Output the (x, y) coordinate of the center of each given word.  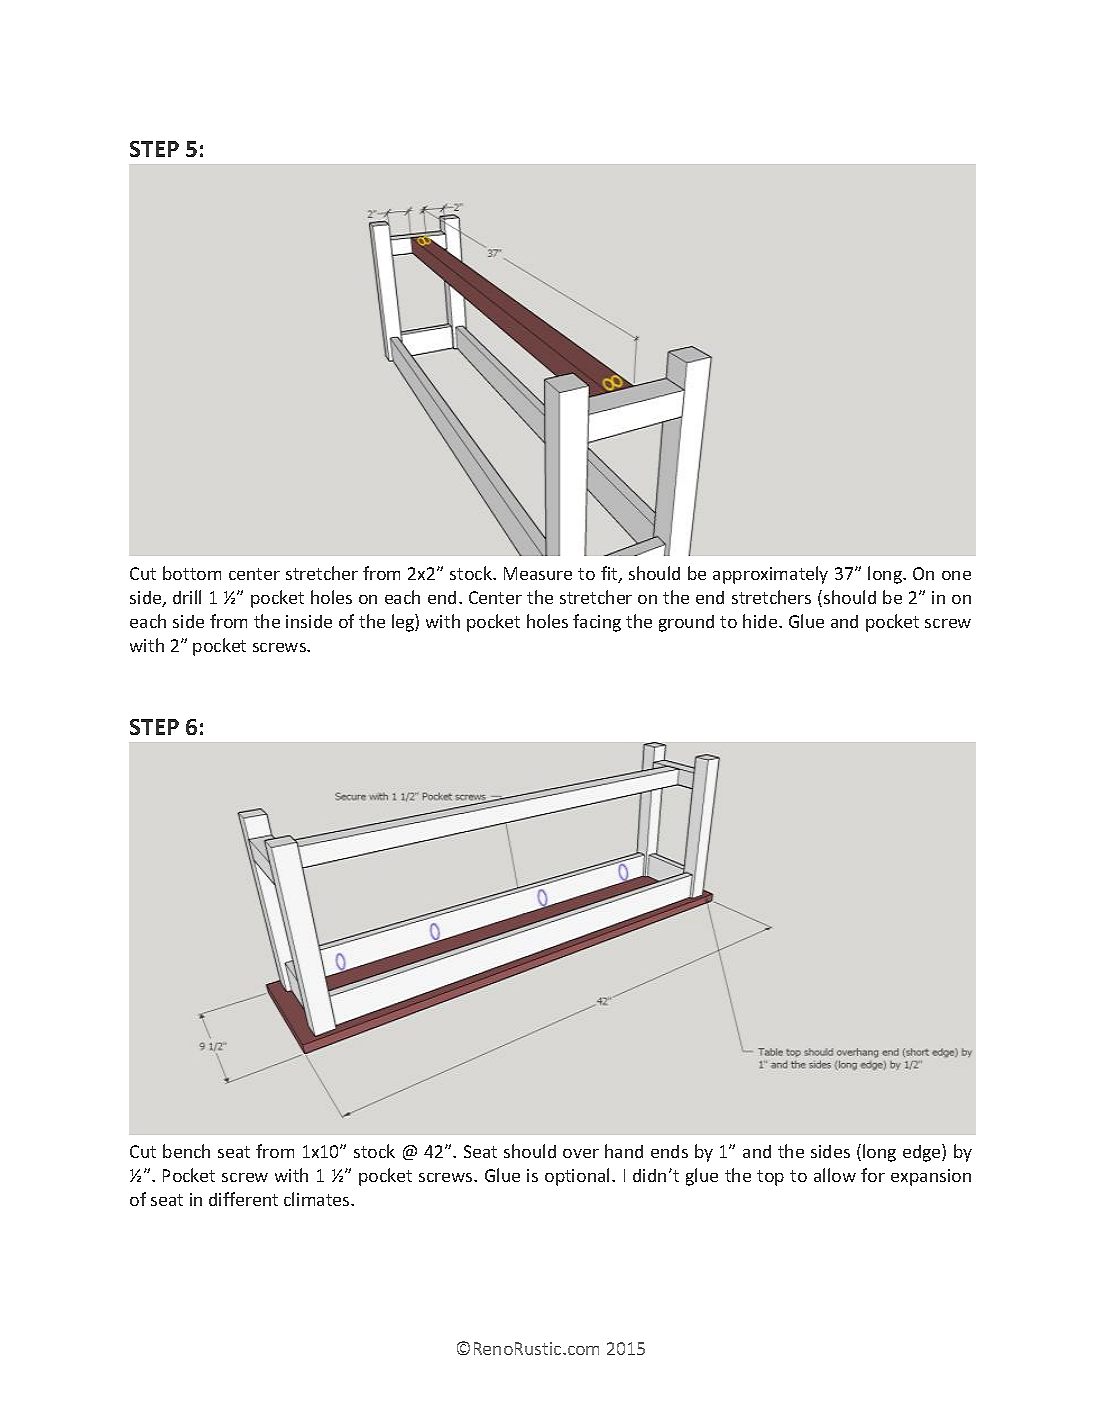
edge (923, 1153)
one (956, 575)
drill (187, 597)
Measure (538, 573)
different (243, 1199)
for (873, 1175)
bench (186, 1151)
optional (579, 1177)
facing (597, 623)
